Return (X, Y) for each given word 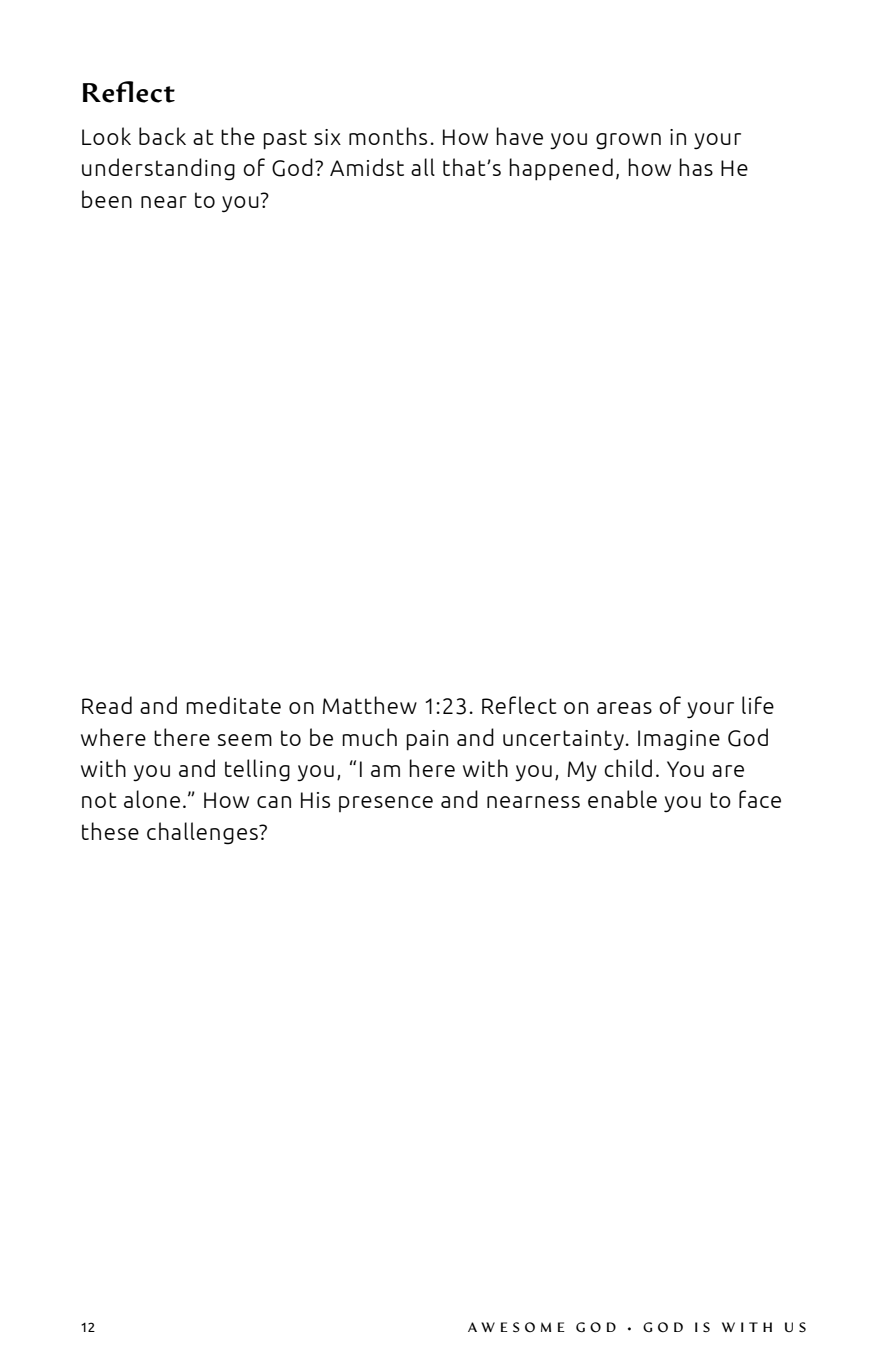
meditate (233, 705)
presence (386, 804)
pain (427, 740)
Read (107, 705)
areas (624, 708)
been (107, 199)
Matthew (370, 705)
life (758, 705)
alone (152, 799)
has (696, 167)
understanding (158, 169)
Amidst (367, 167)
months (388, 136)
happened (561, 169)
